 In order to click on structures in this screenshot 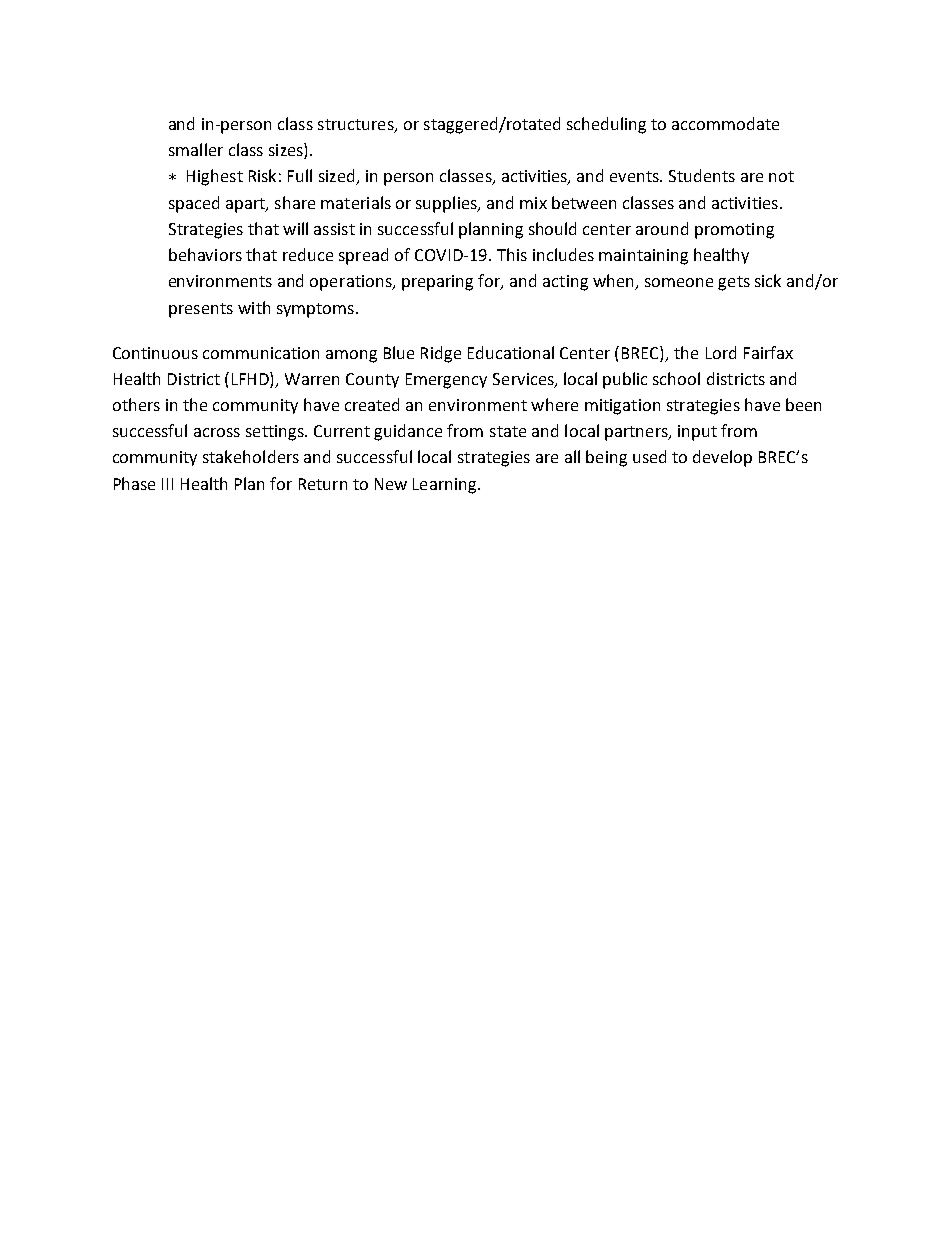, I will do `click(357, 126)`.
